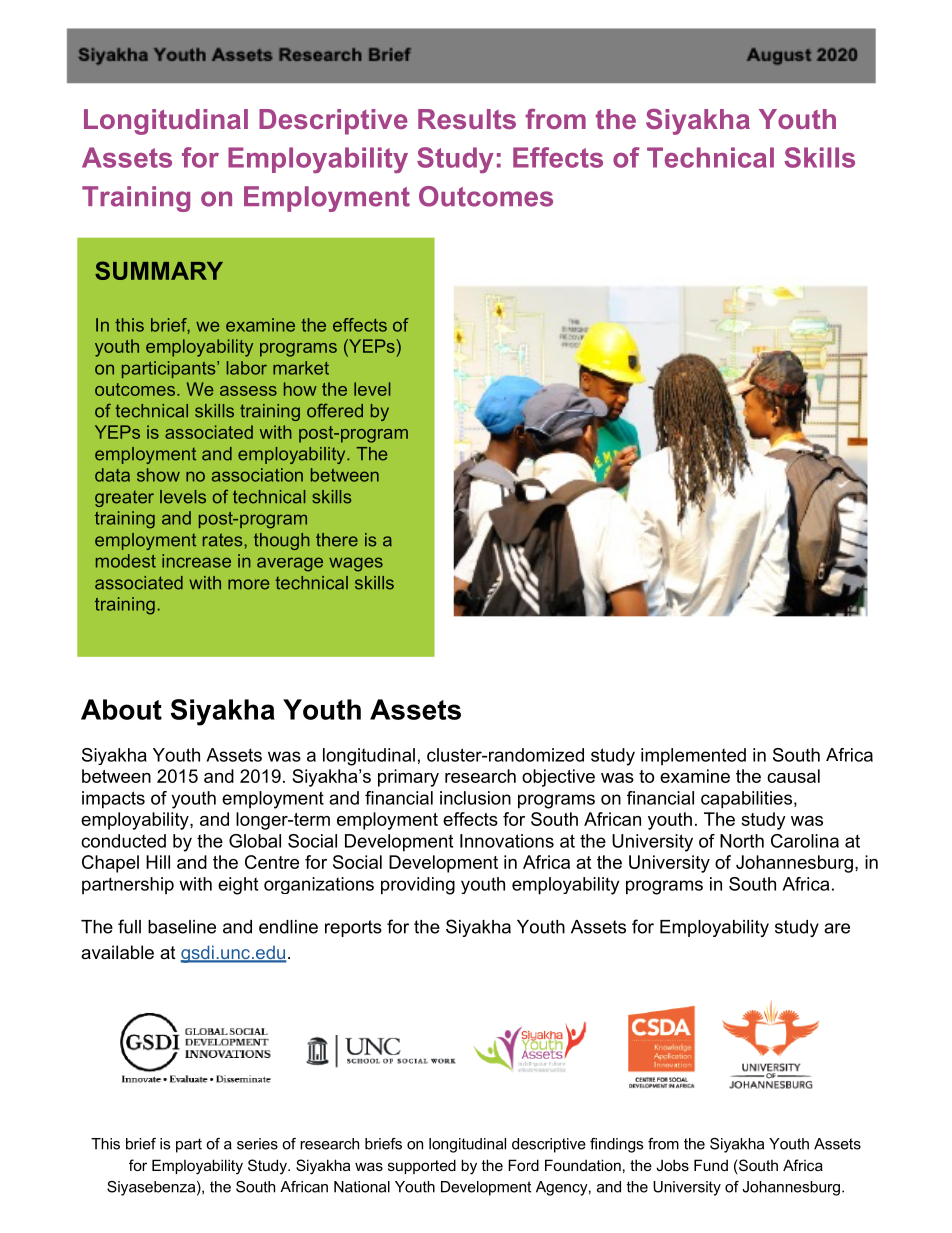  What do you see at coordinates (159, 270) in the image?
I see `SUMMARY` at bounding box center [159, 270].
